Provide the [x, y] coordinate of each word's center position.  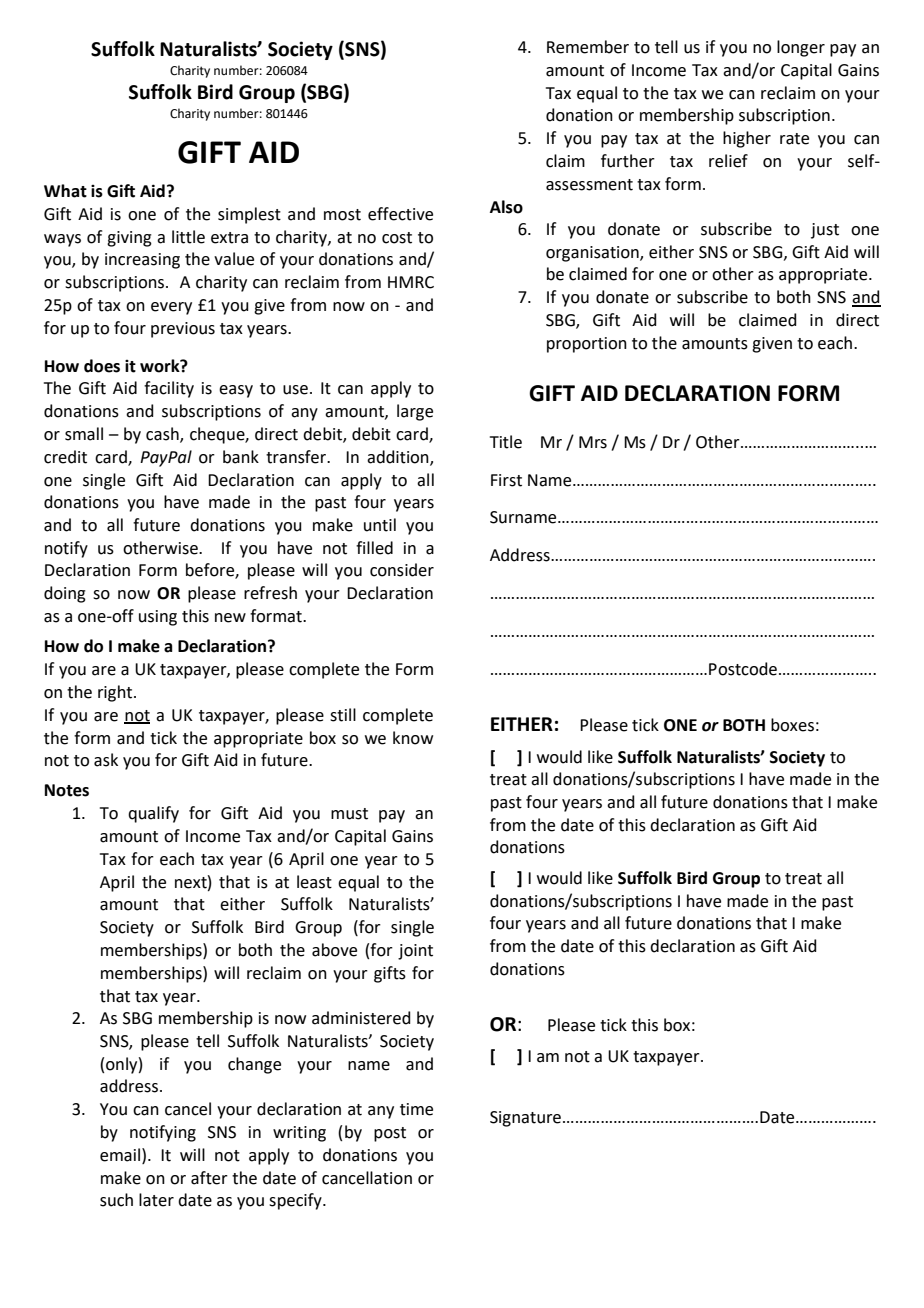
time [416, 1109]
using [158, 618]
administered [361, 1018]
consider [402, 570]
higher [747, 139]
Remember [588, 47]
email [120, 1155]
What [65, 191]
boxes [792, 725]
